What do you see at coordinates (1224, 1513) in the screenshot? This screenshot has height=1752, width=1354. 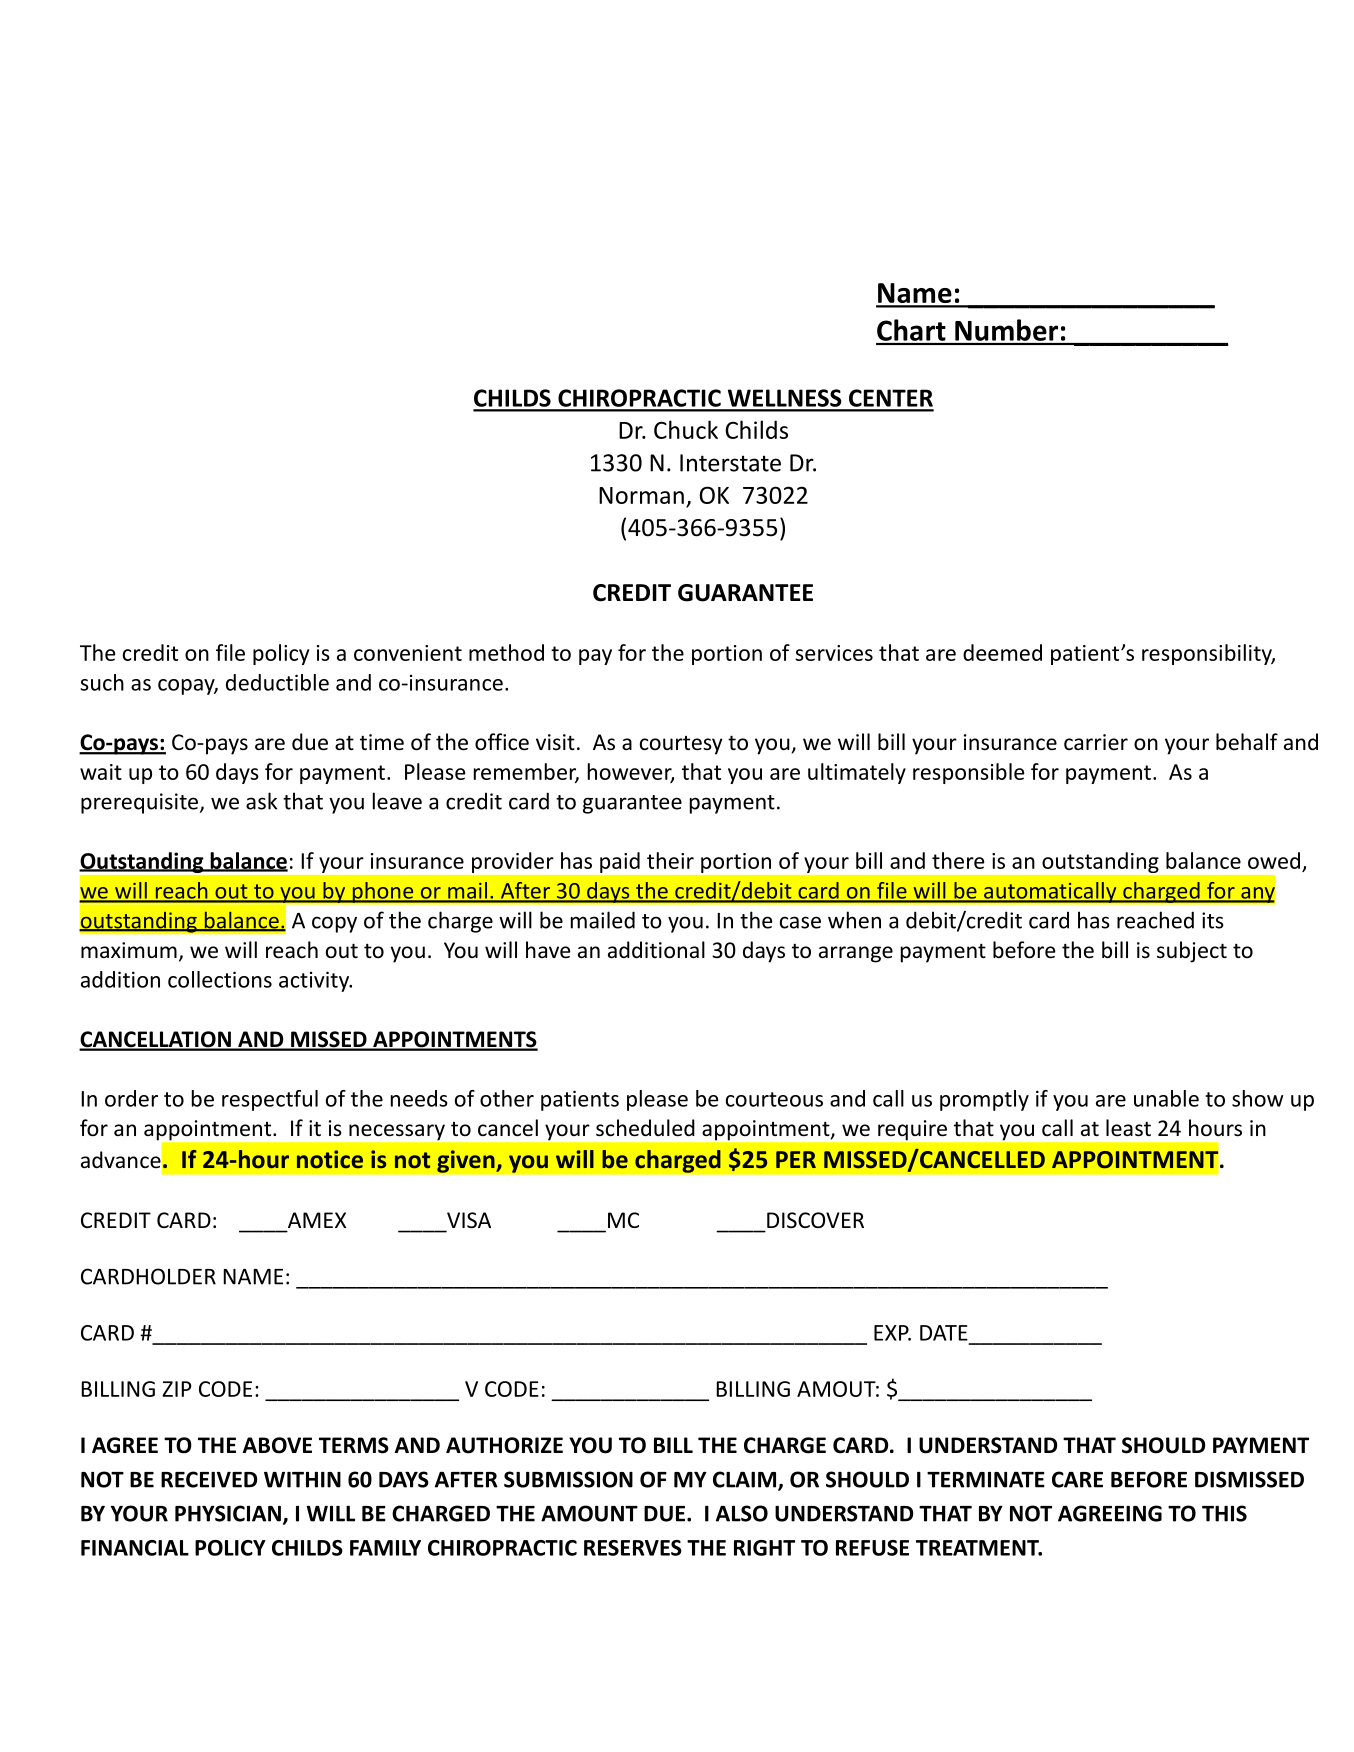 I see `THIS` at bounding box center [1224, 1513].
